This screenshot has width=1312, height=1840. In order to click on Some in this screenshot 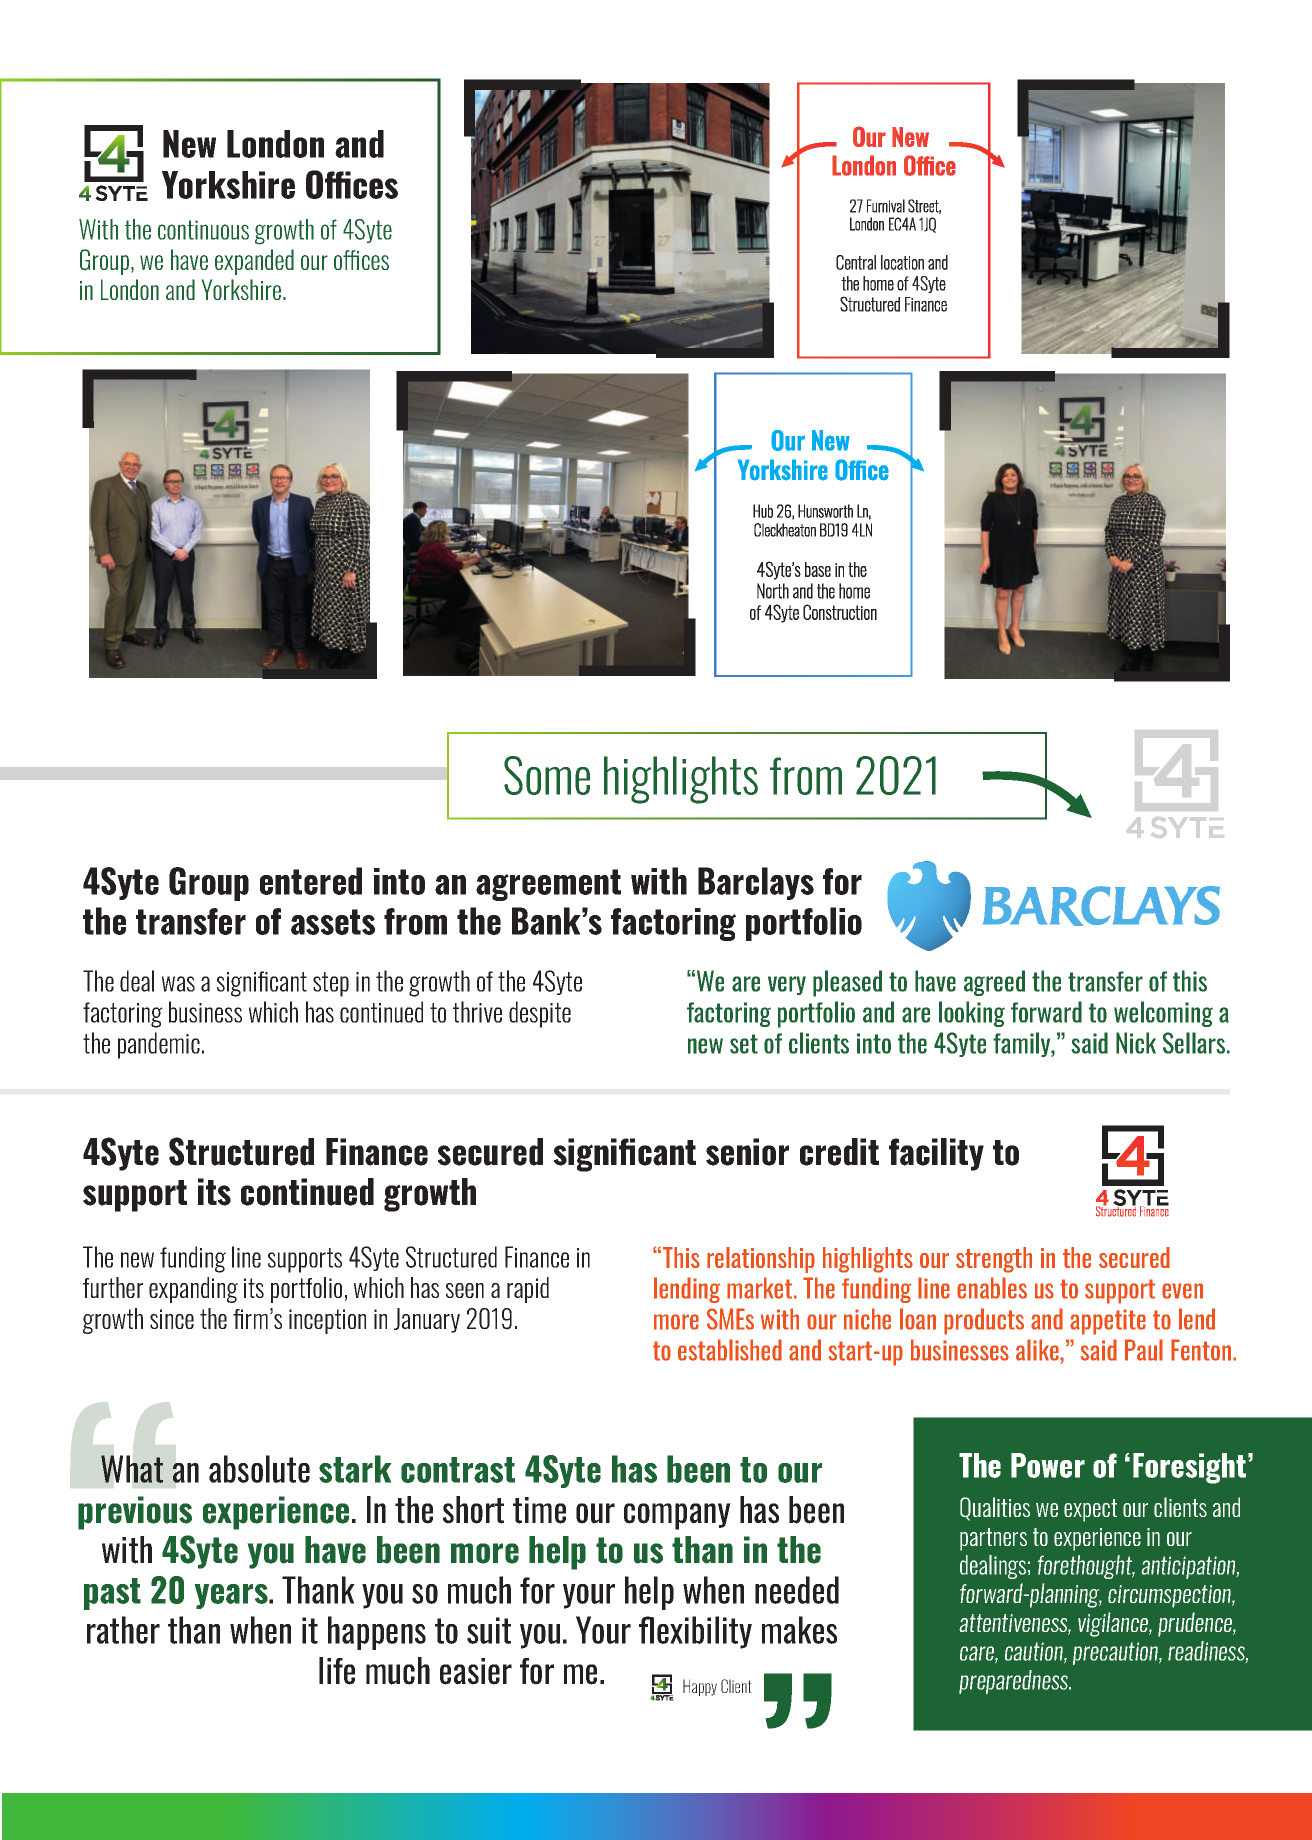, I will do `click(547, 775)`.
